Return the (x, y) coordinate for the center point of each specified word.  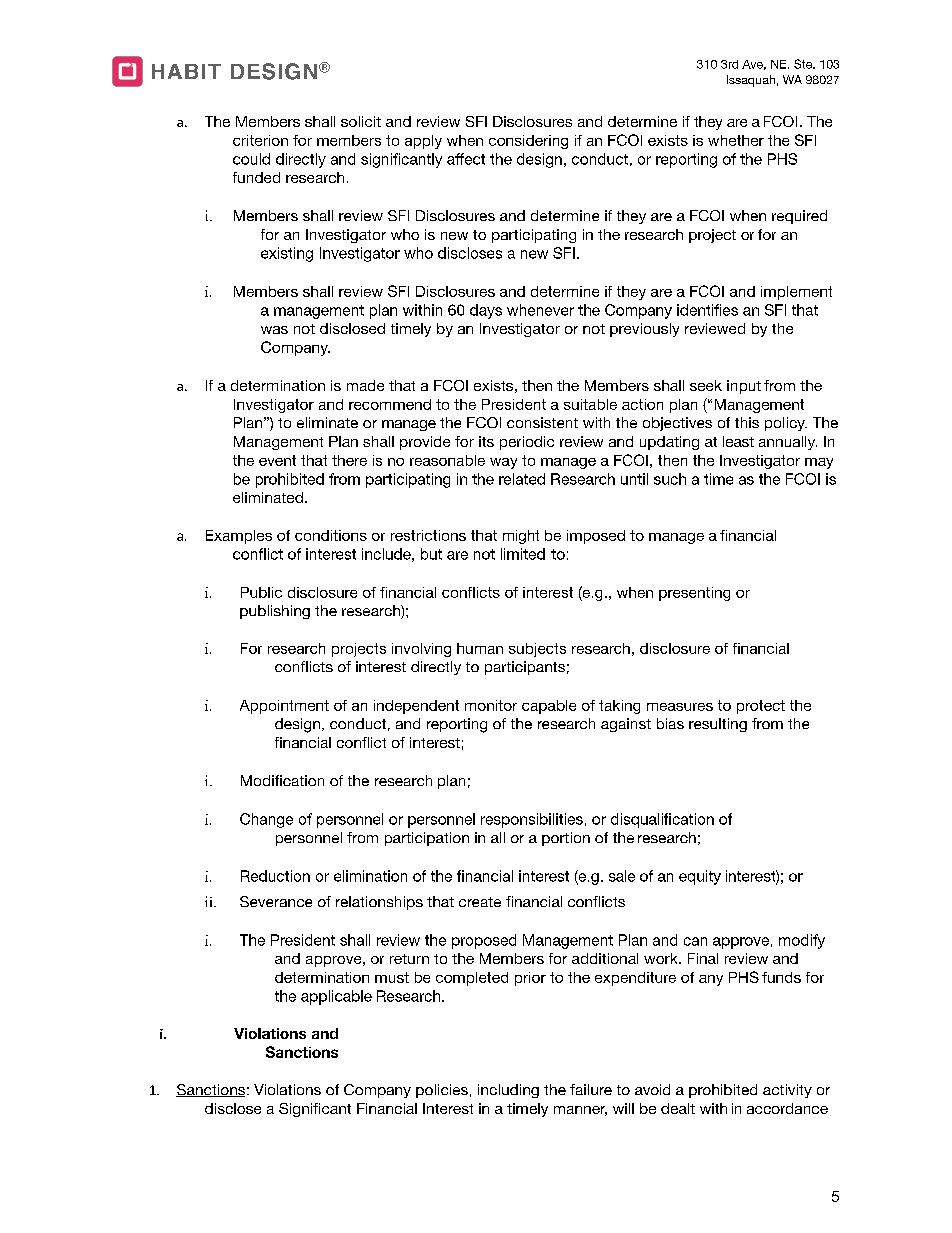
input (744, 387)
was (274, 330)
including (508, 1091)
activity (787, 1091)
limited (523, 554)
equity (700, 877)
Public (261, 592)
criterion (260, 140)
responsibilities (532, 820)
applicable (336, 997)
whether (736, 140)
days (486, 311)
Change (266, 820)
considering (528, 142)
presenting (694, 594)
